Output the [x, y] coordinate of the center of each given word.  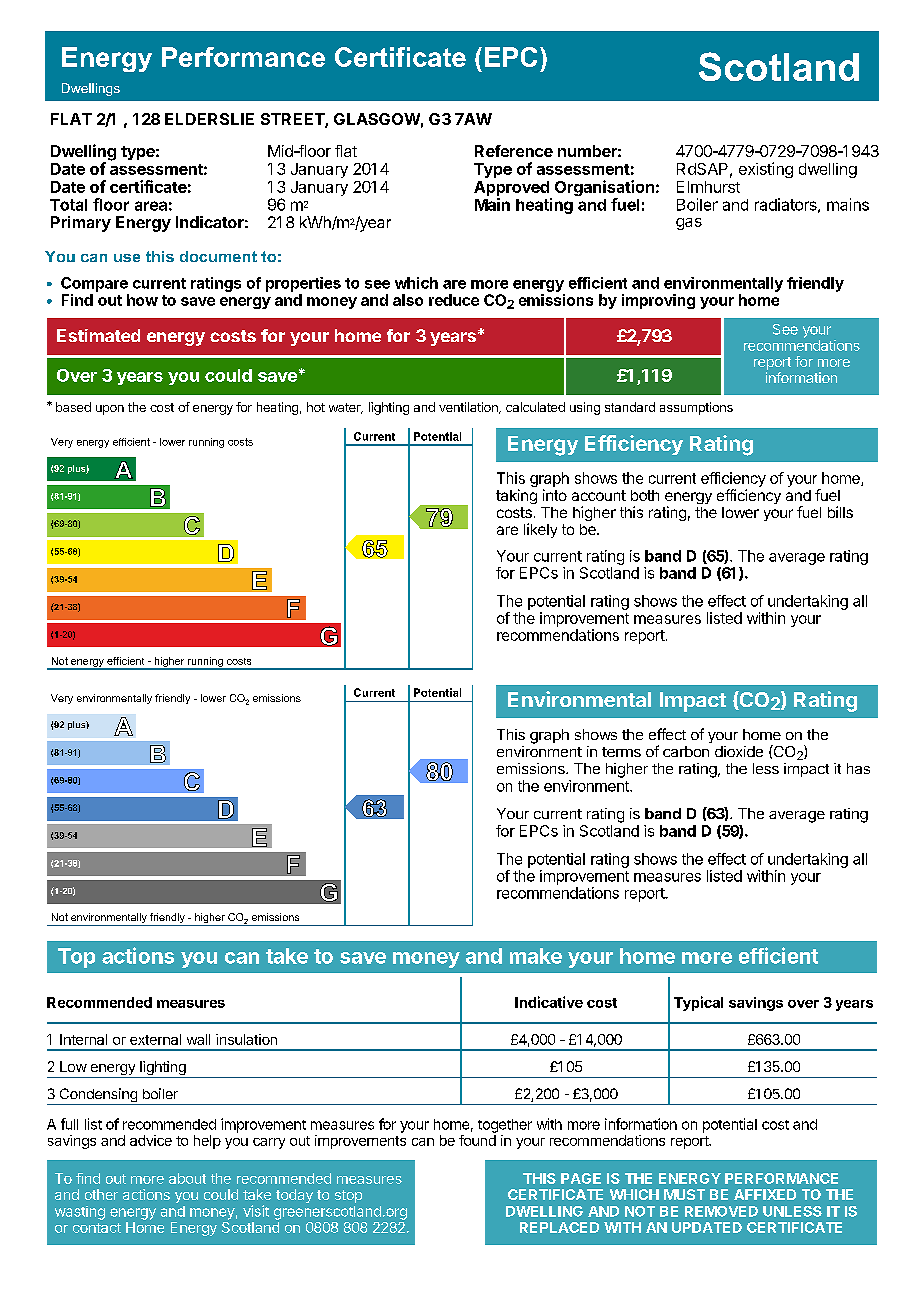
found [477, 1140]
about [187, 1178]
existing [766, 170]
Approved [511, 188]
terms [621, 752]
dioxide [739, 751]
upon [110, 410]
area [151, 206]
